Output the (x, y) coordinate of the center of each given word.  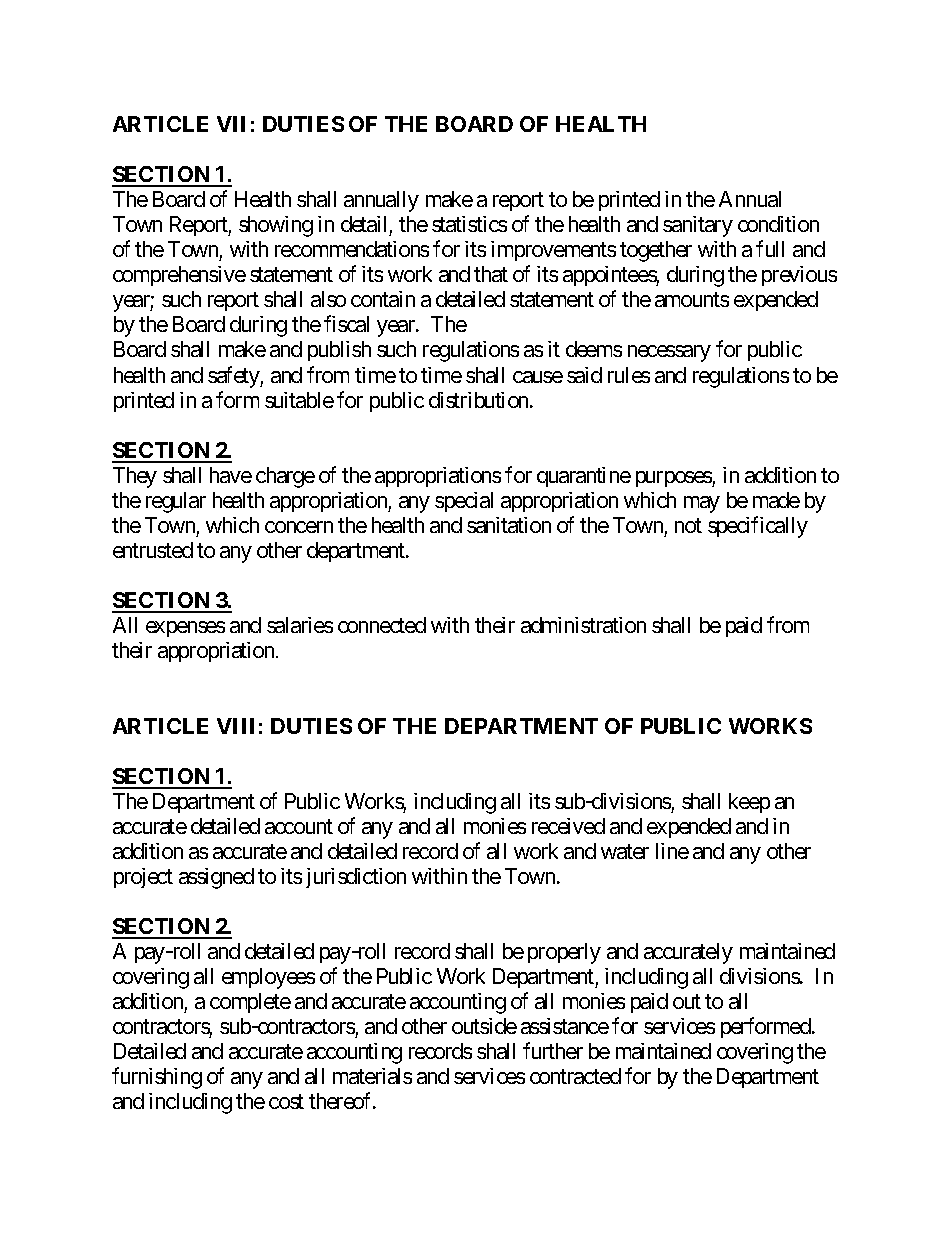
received (568, 826)
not (688, 525)
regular (176, 502)
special (464, 502)
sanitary (698, 226)
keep (749, 803)
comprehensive (179, 276)
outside (484, 1026)
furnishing (157, 1078)
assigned (216, 878)
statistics (469, 224)
